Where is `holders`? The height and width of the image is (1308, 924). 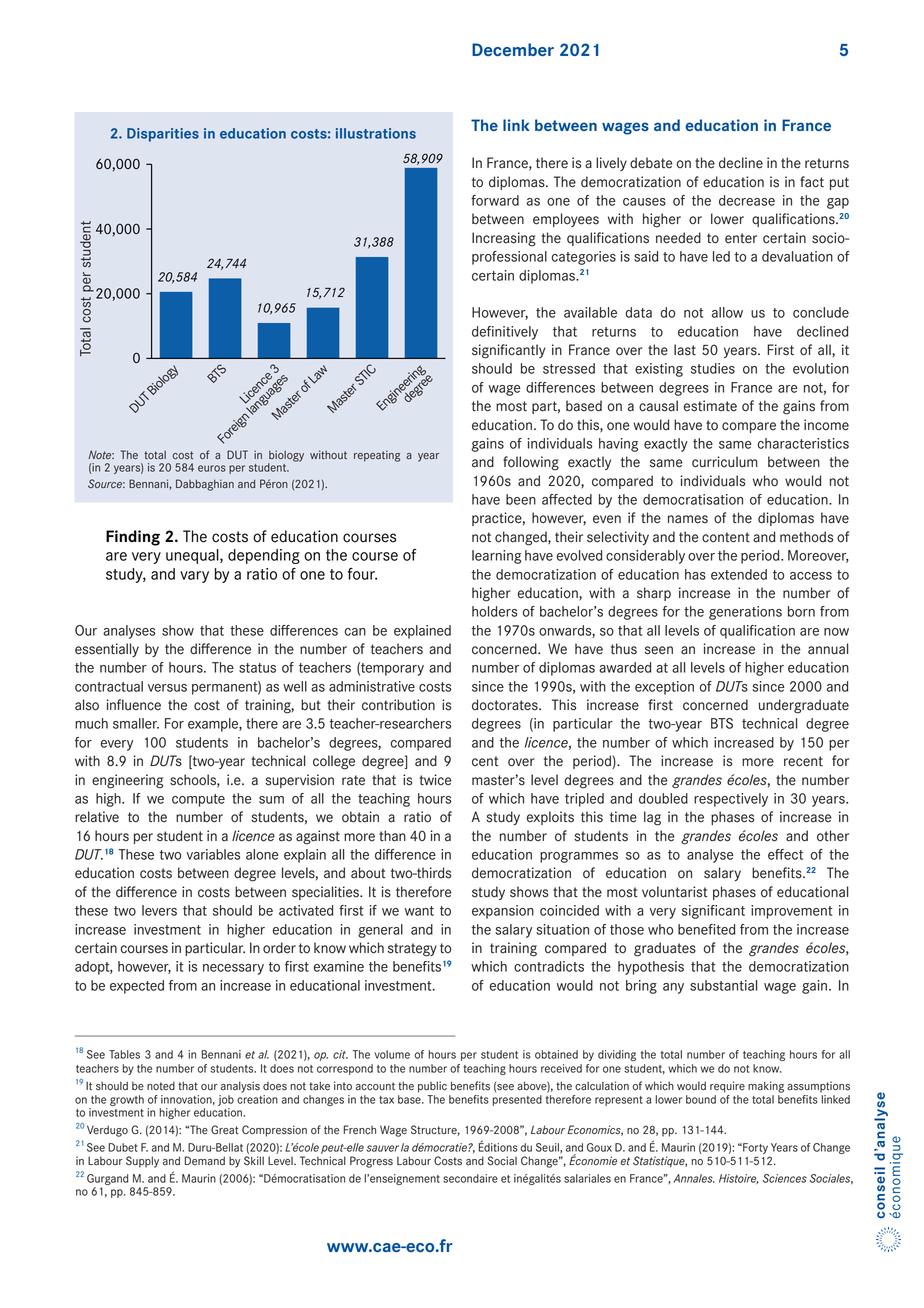 holders is located at coordinates (494, 611).
